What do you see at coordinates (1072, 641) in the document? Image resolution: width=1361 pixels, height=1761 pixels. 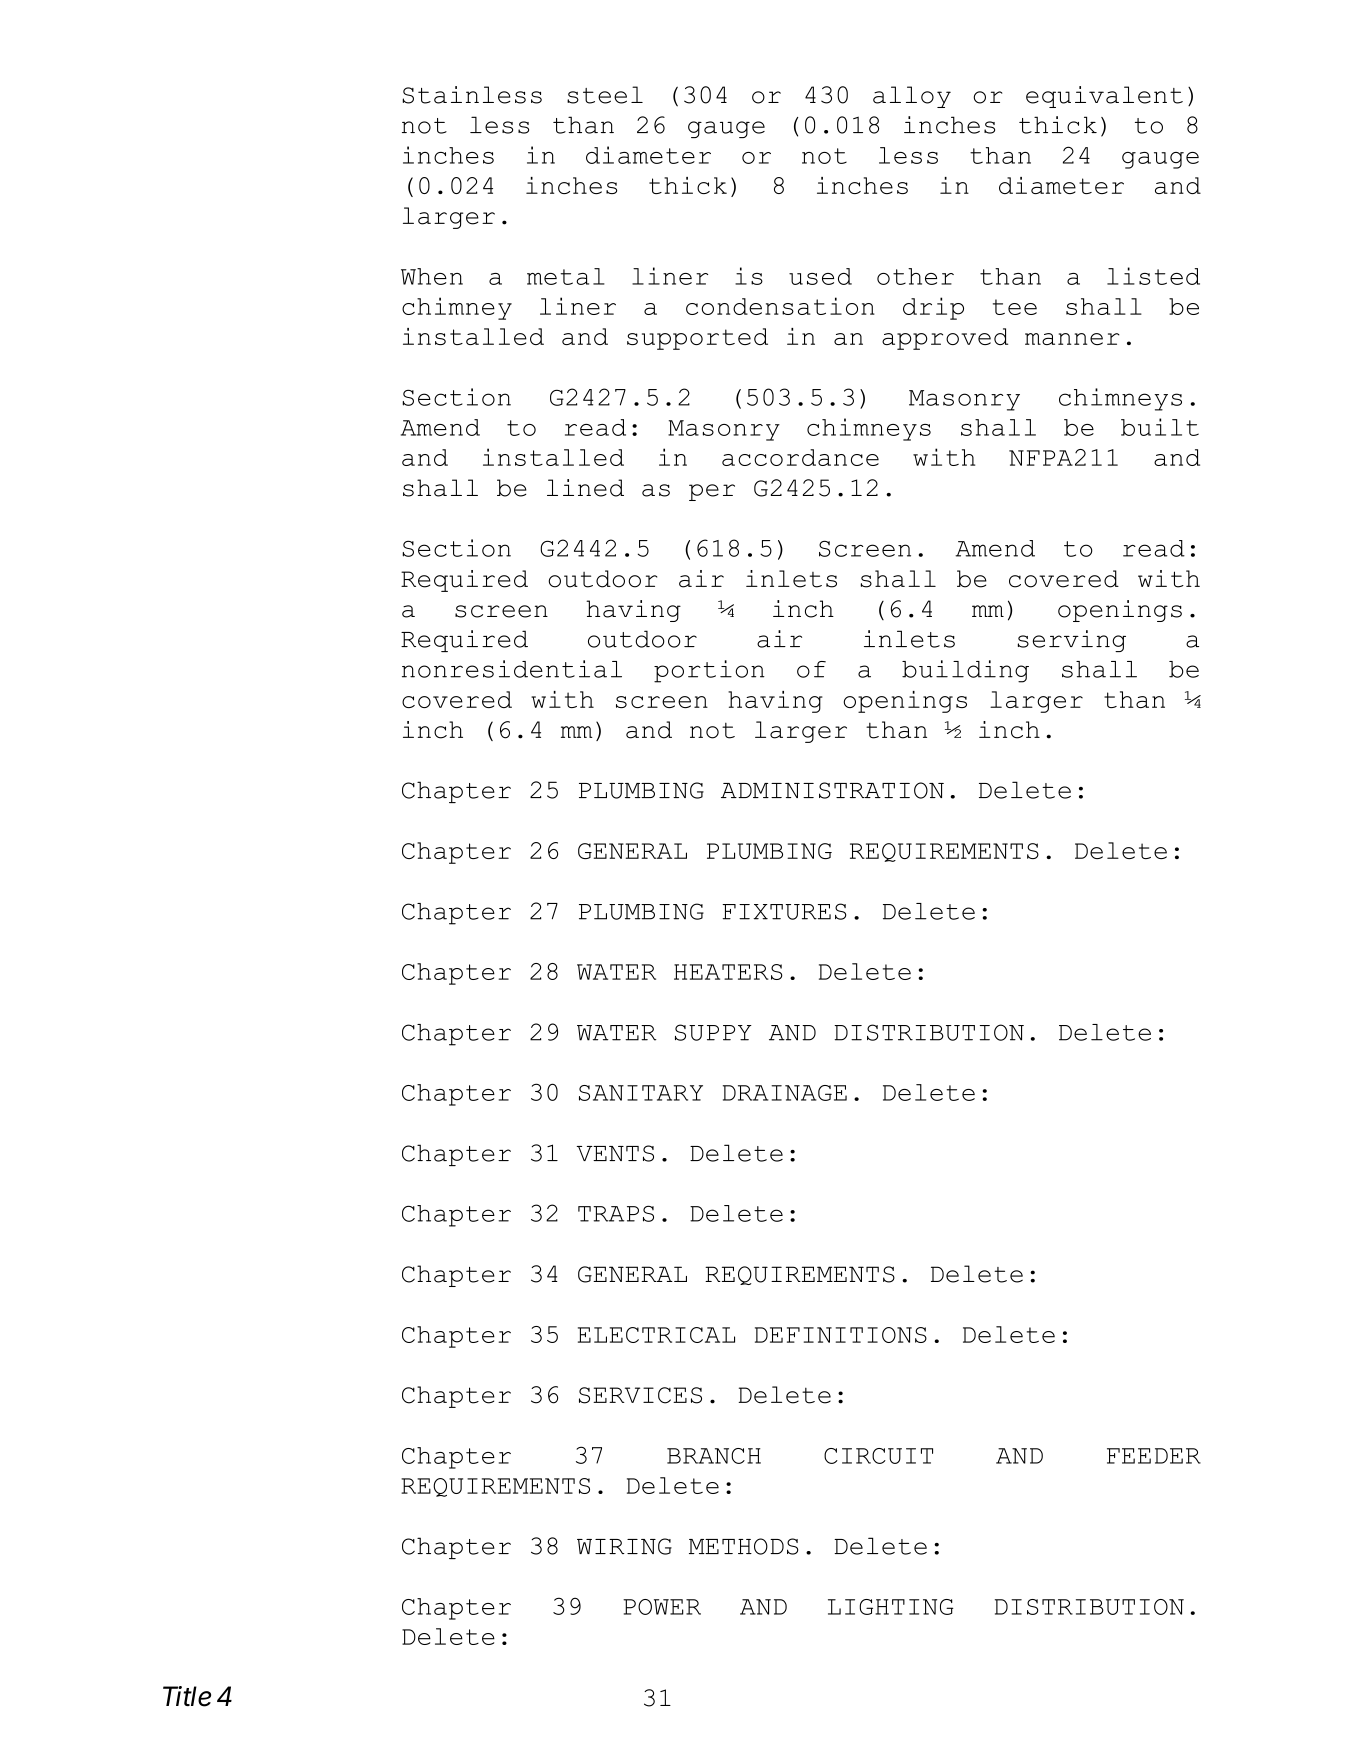 I see `serving` at bounding box center [1072, 641].
